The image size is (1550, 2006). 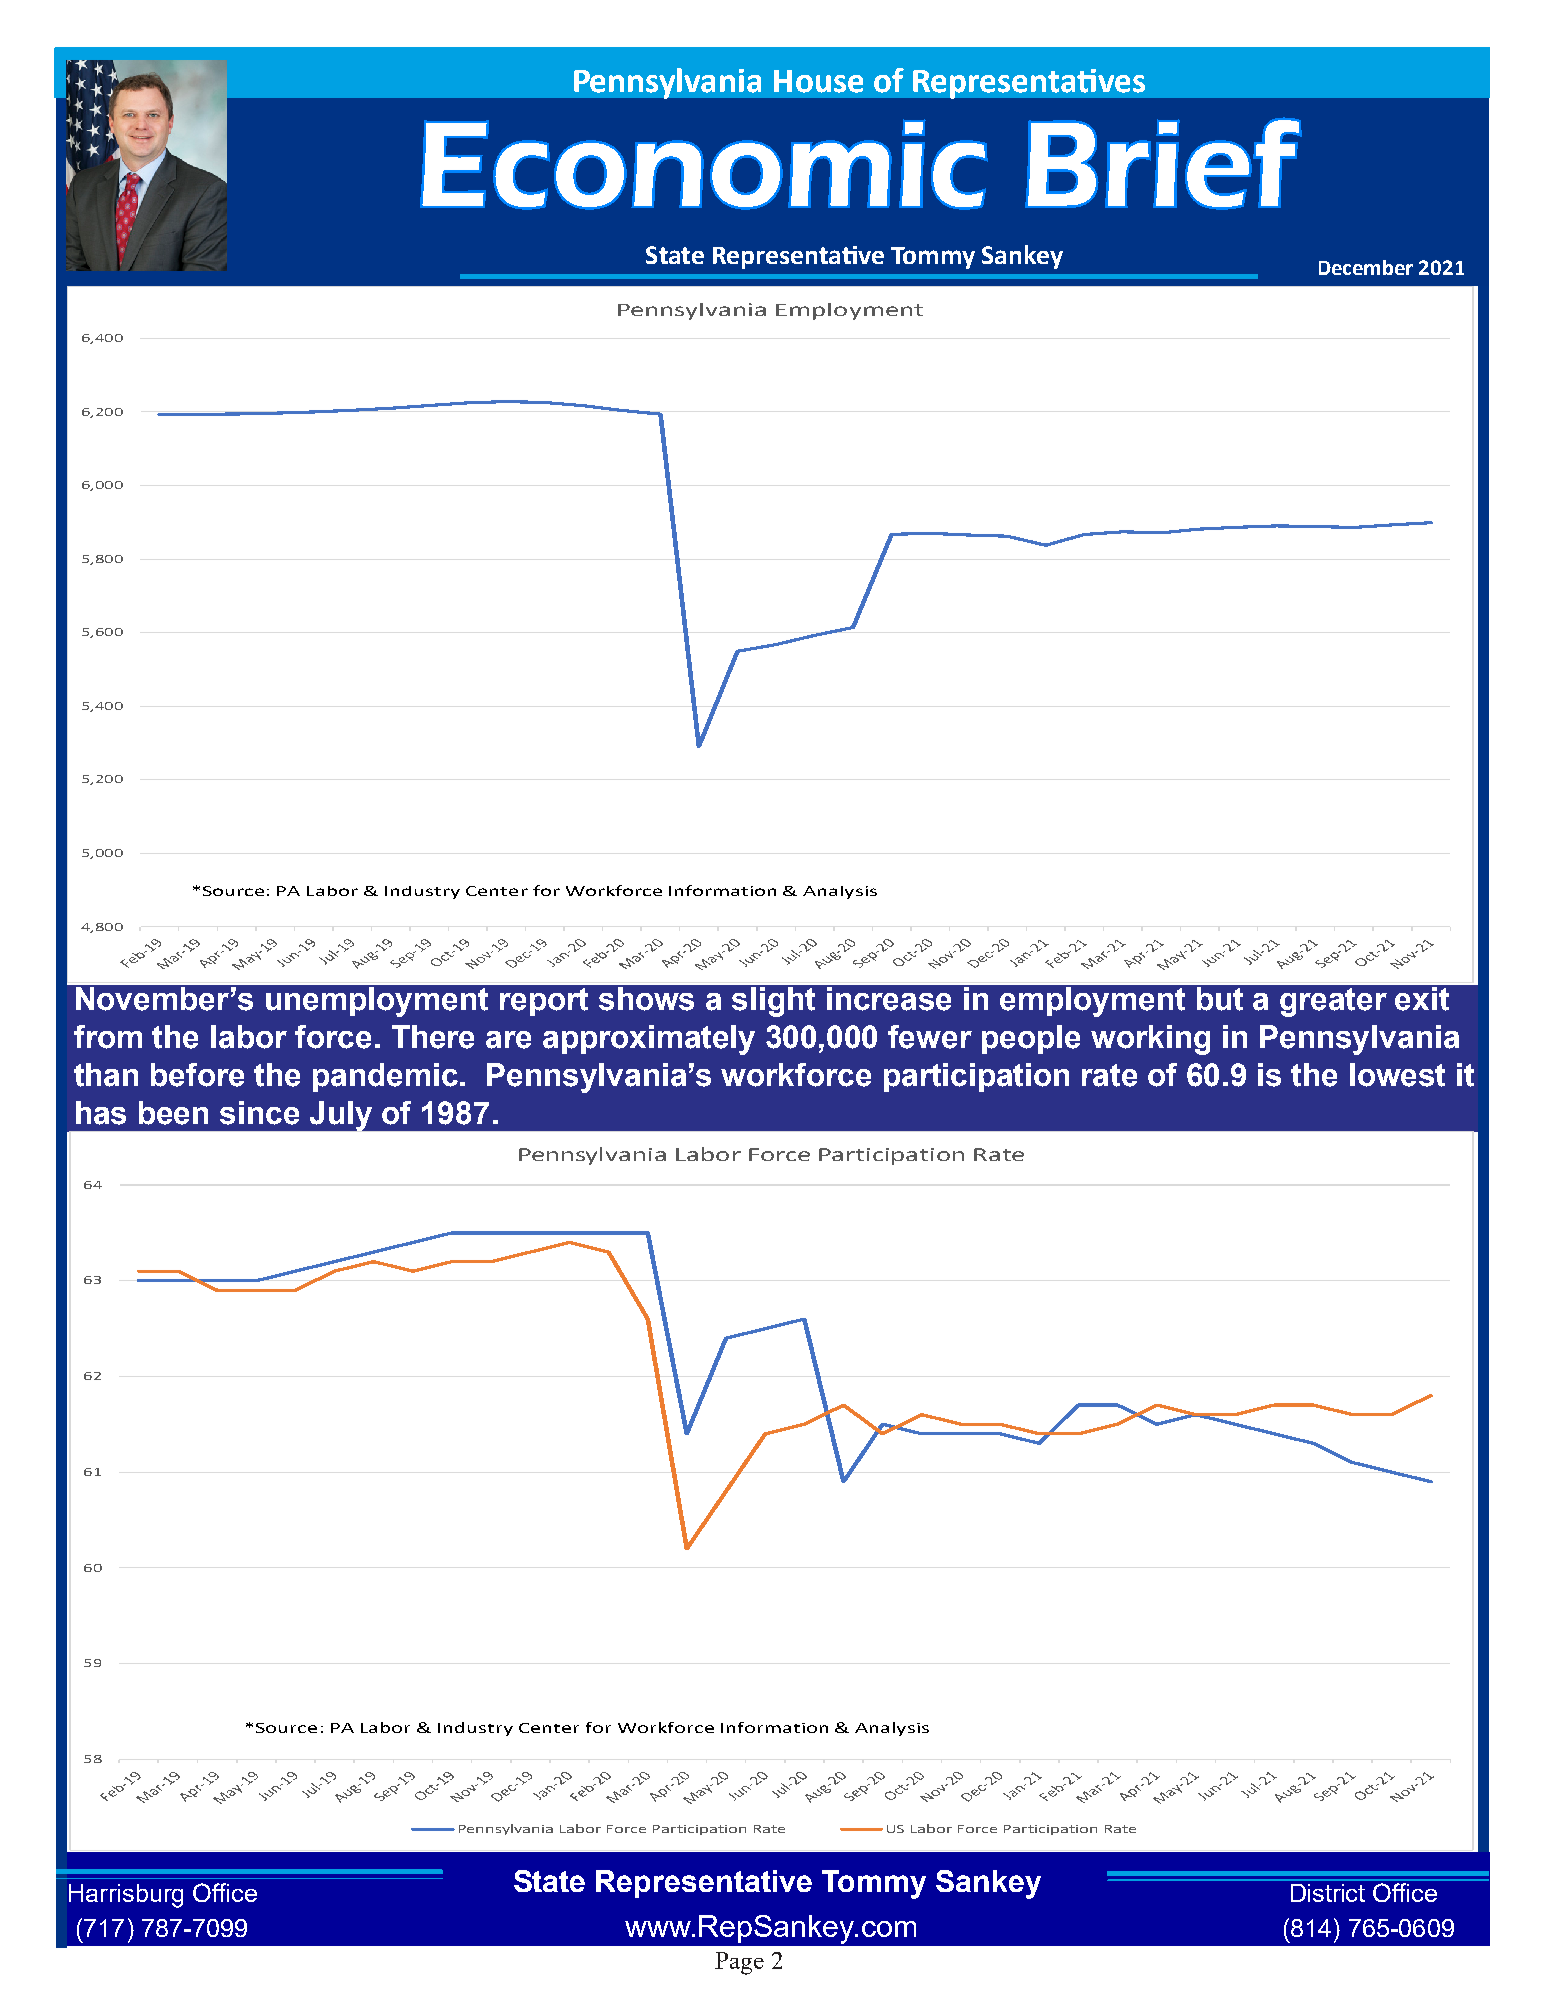 What do you see at coordinates (1163, 164) in the document?
I see `Brief` at bounding box center [1163, 164].
